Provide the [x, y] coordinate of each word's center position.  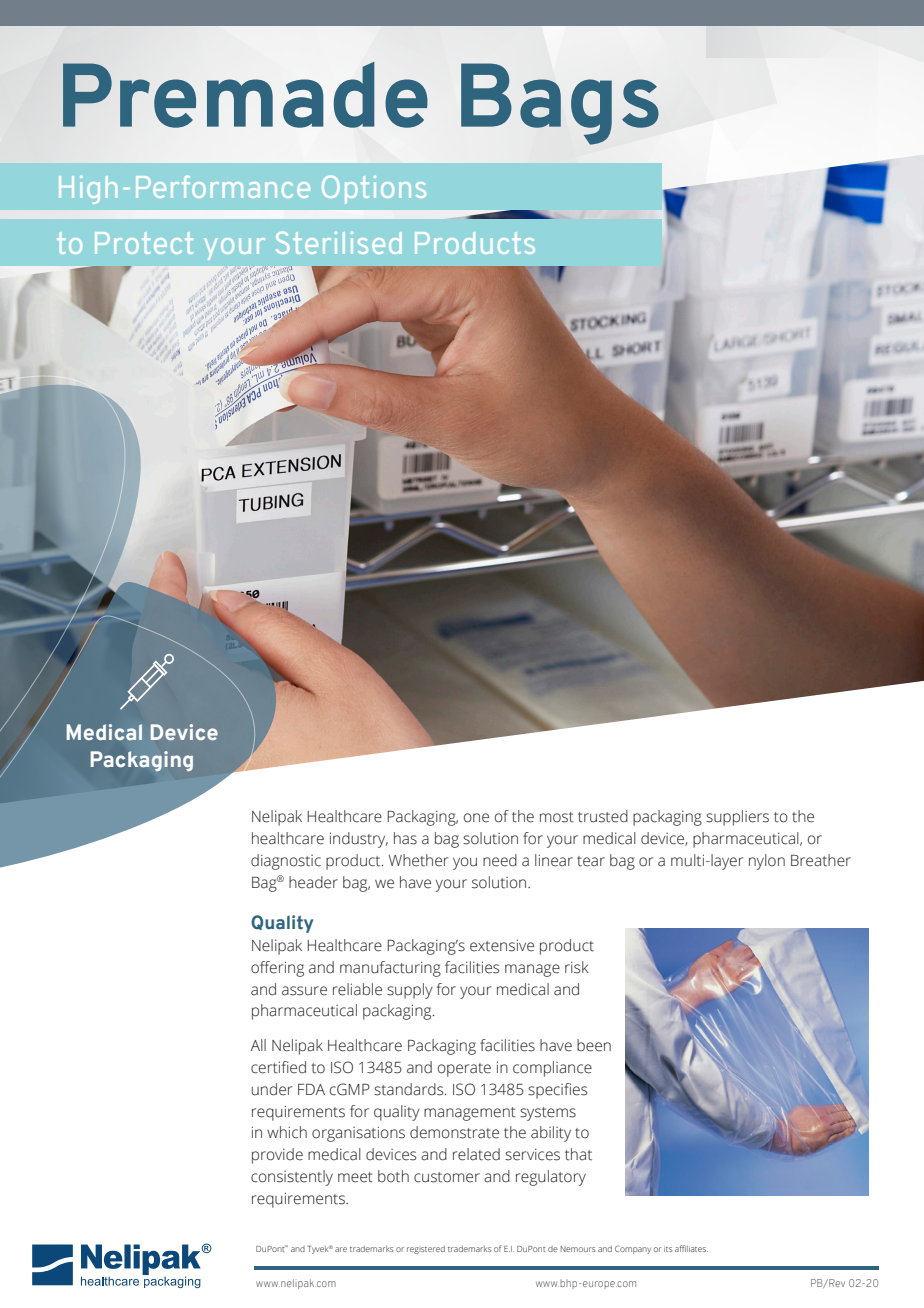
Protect [144, 243]
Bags [560, 104]
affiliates [691, 1248]
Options [374, 189]
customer [447, 1177]
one [476, 818]
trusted [603, 816]
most [557, 817]
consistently [292, 1178]
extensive [502, 945]
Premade [245, 95]
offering [277, 969]
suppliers [737, 818]
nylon [767, 862]
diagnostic [286, 862]
